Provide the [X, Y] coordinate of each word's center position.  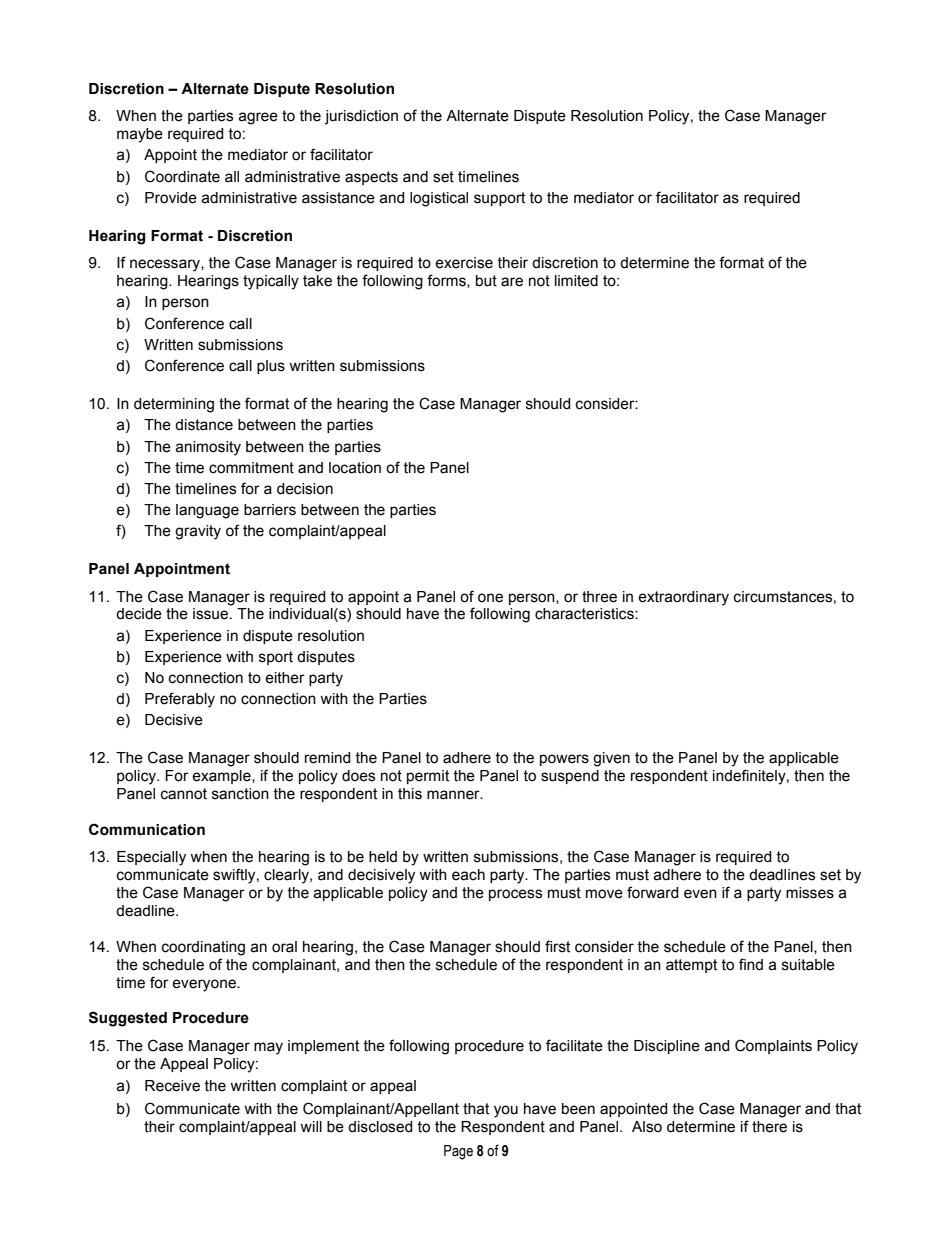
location [355, 468]
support [499, 199]
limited [576, 281]
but [486, 281]
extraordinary [683, 598]
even [700, 894]
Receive [172, 1086]
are [512, 282]
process [515, 895]
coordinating [203, 948]
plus [271, 367]
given [611, 759]
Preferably [180, 700]
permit [428, 777]
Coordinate [182, 176]
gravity [198, 532]
